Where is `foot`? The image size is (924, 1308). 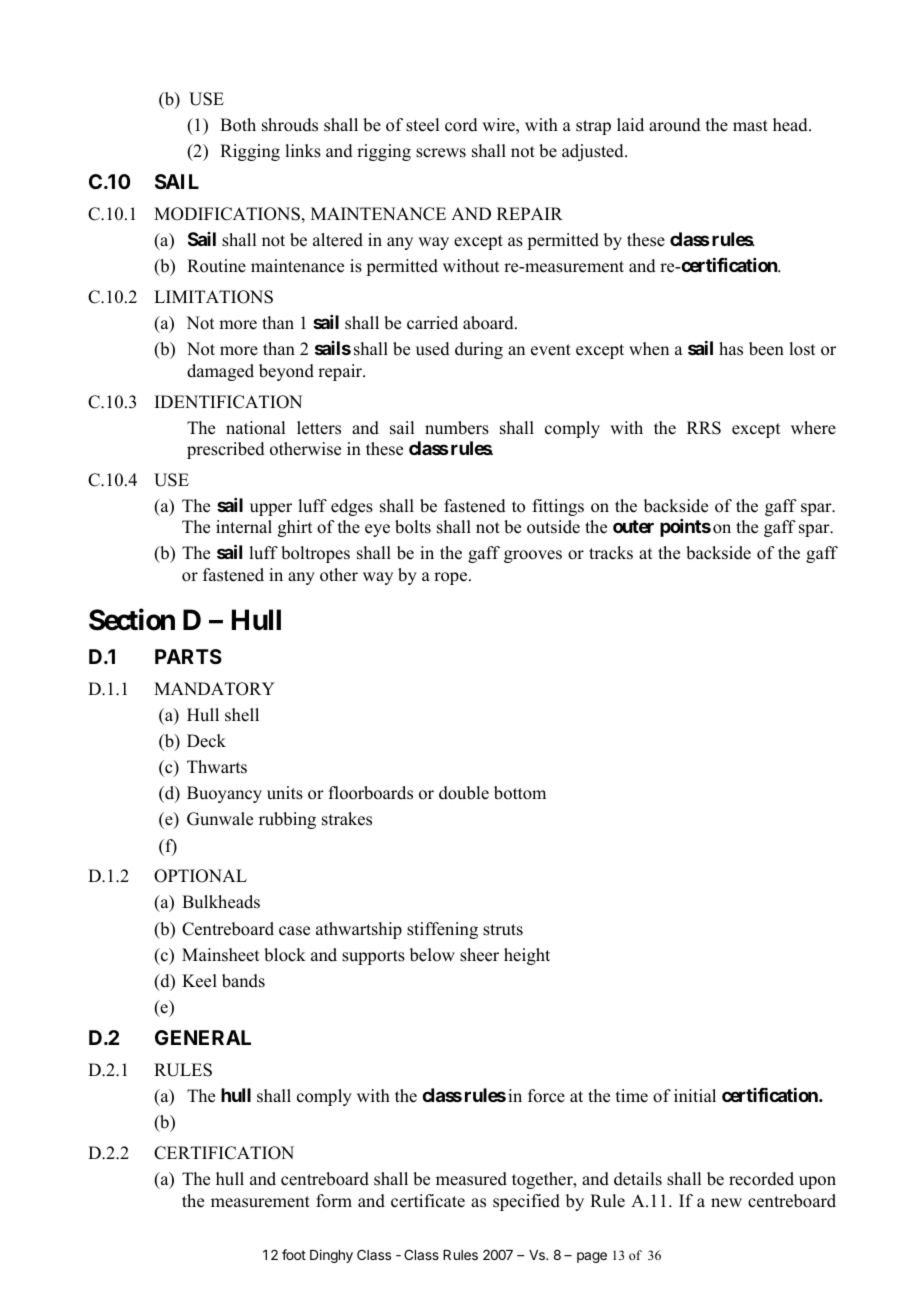 foot is located at coordinates (294, 1254).
